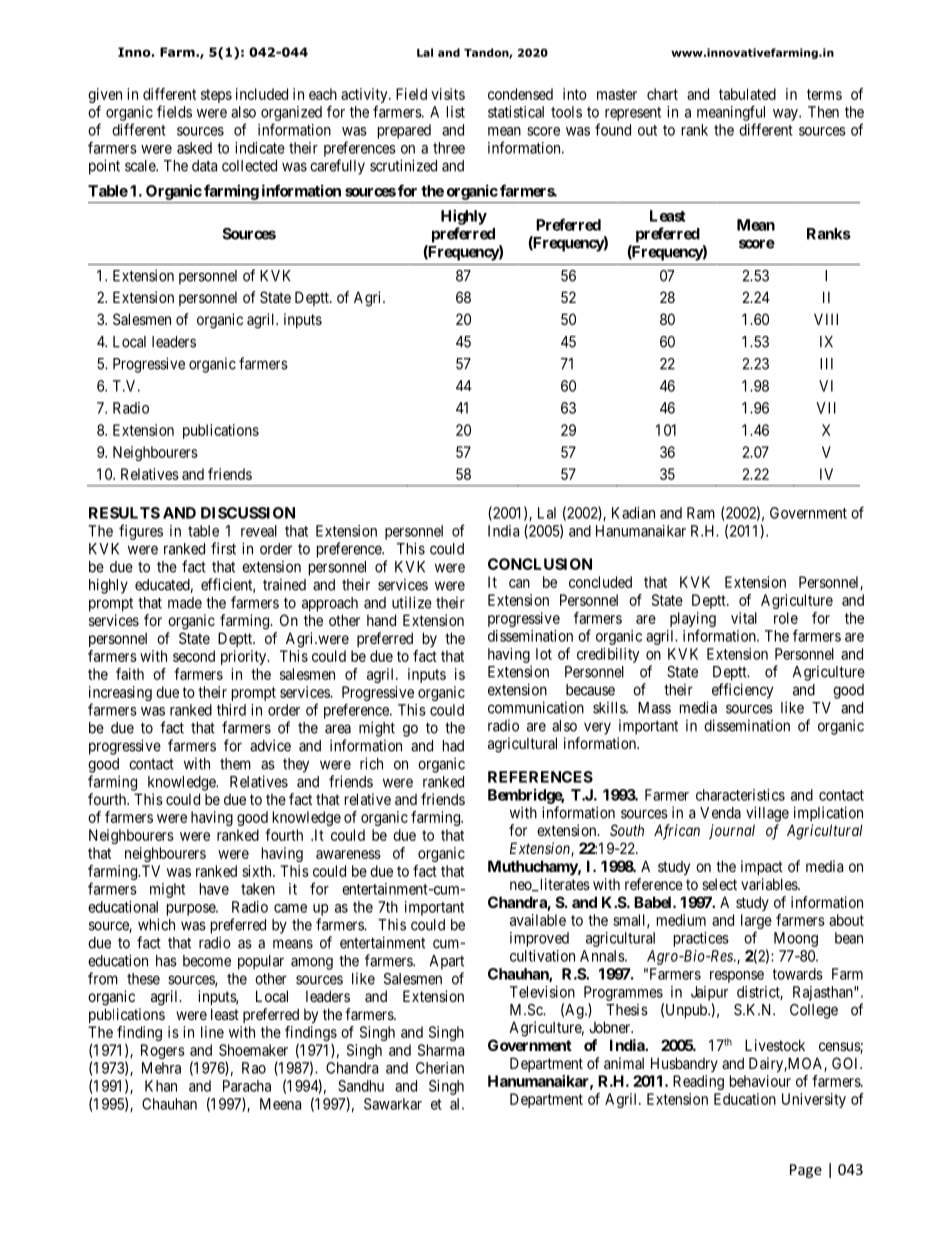  Describe the element at coordinates (214, 889) in the screenshot. I see `have` at that location.
